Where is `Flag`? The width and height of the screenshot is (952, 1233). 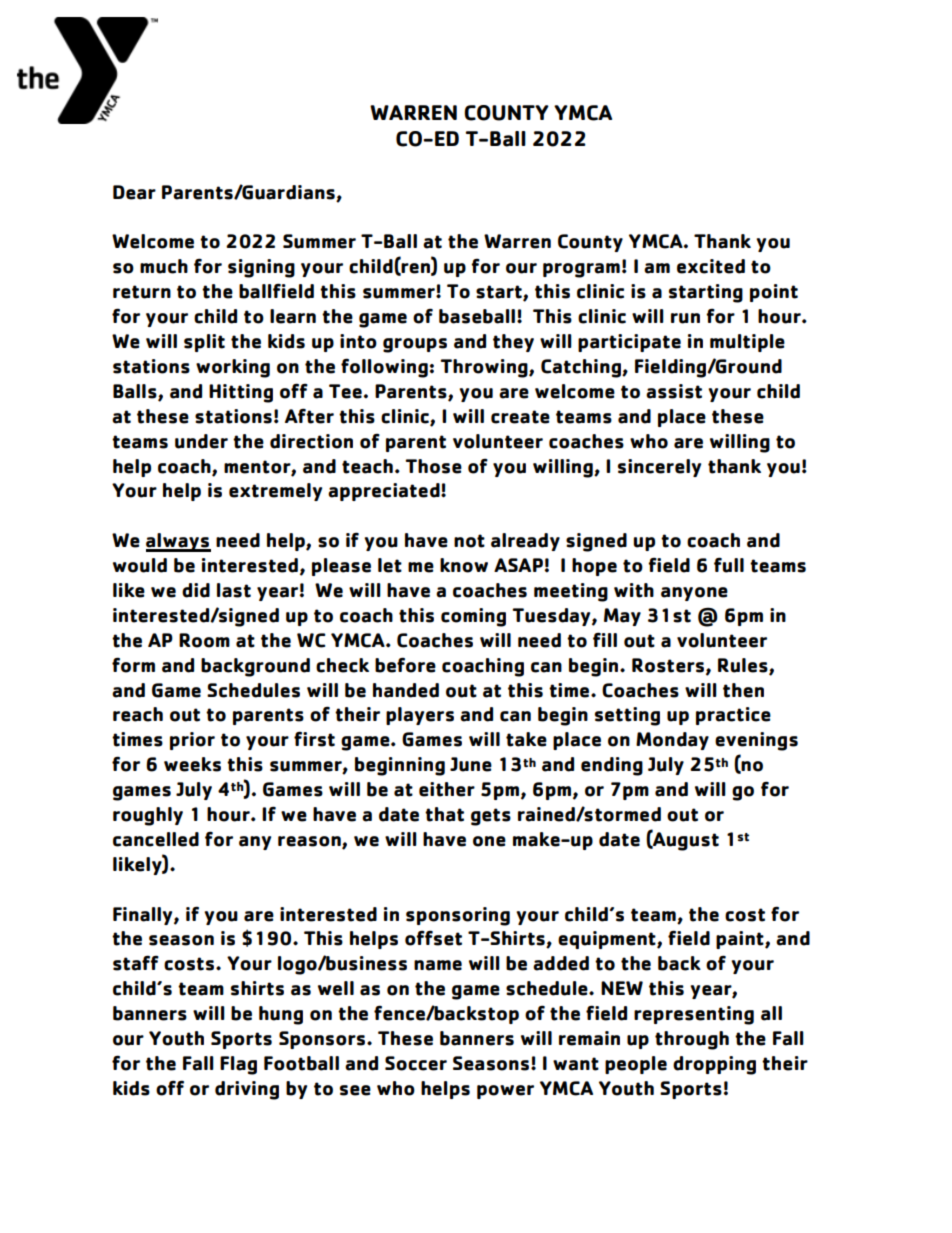 Flag is located at coordinates (238, 1065).
